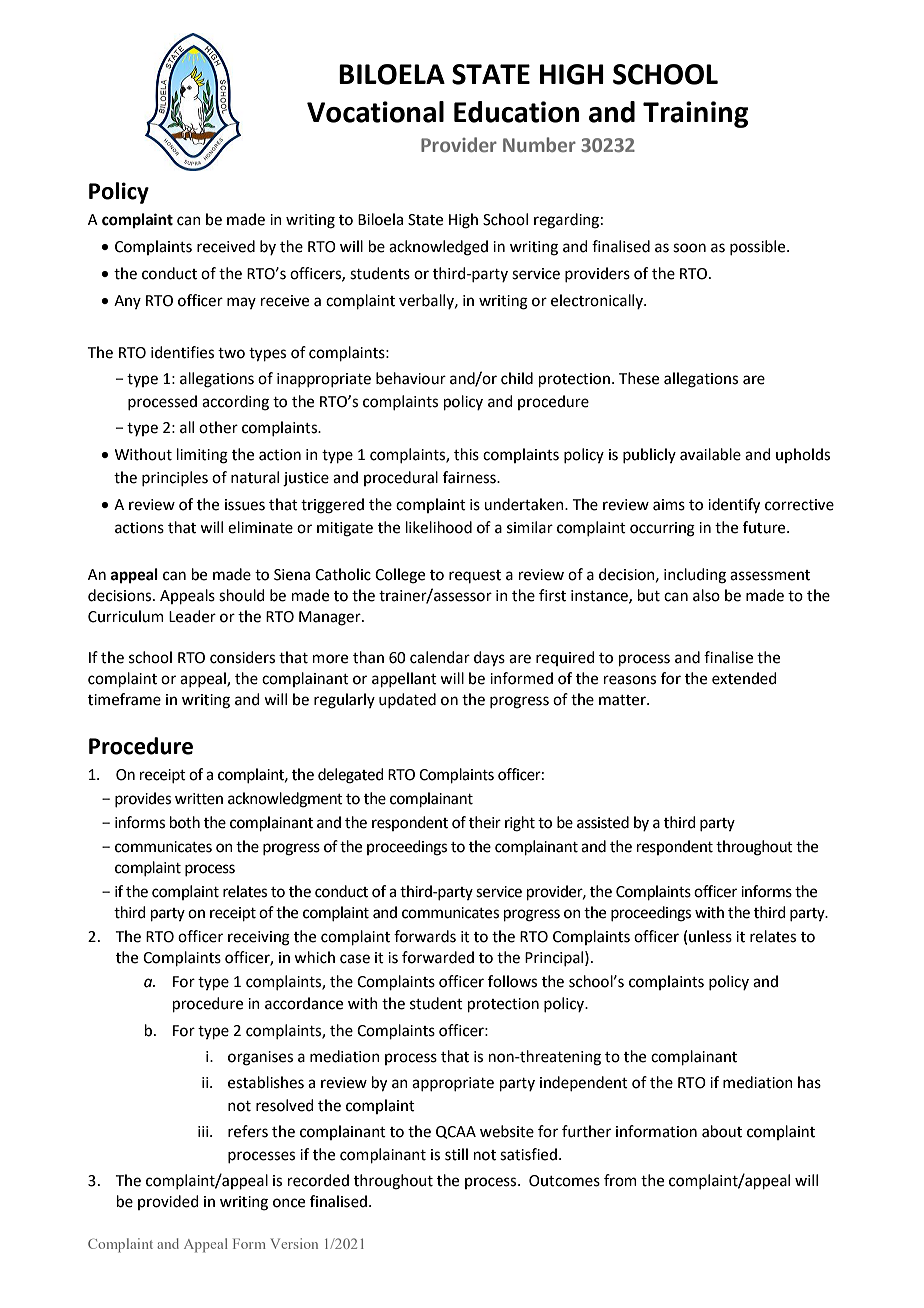 The width and height of the page is (924, 1308). Describe the element at coordinates (722, 1131) in the page. I see `about` at that location.
